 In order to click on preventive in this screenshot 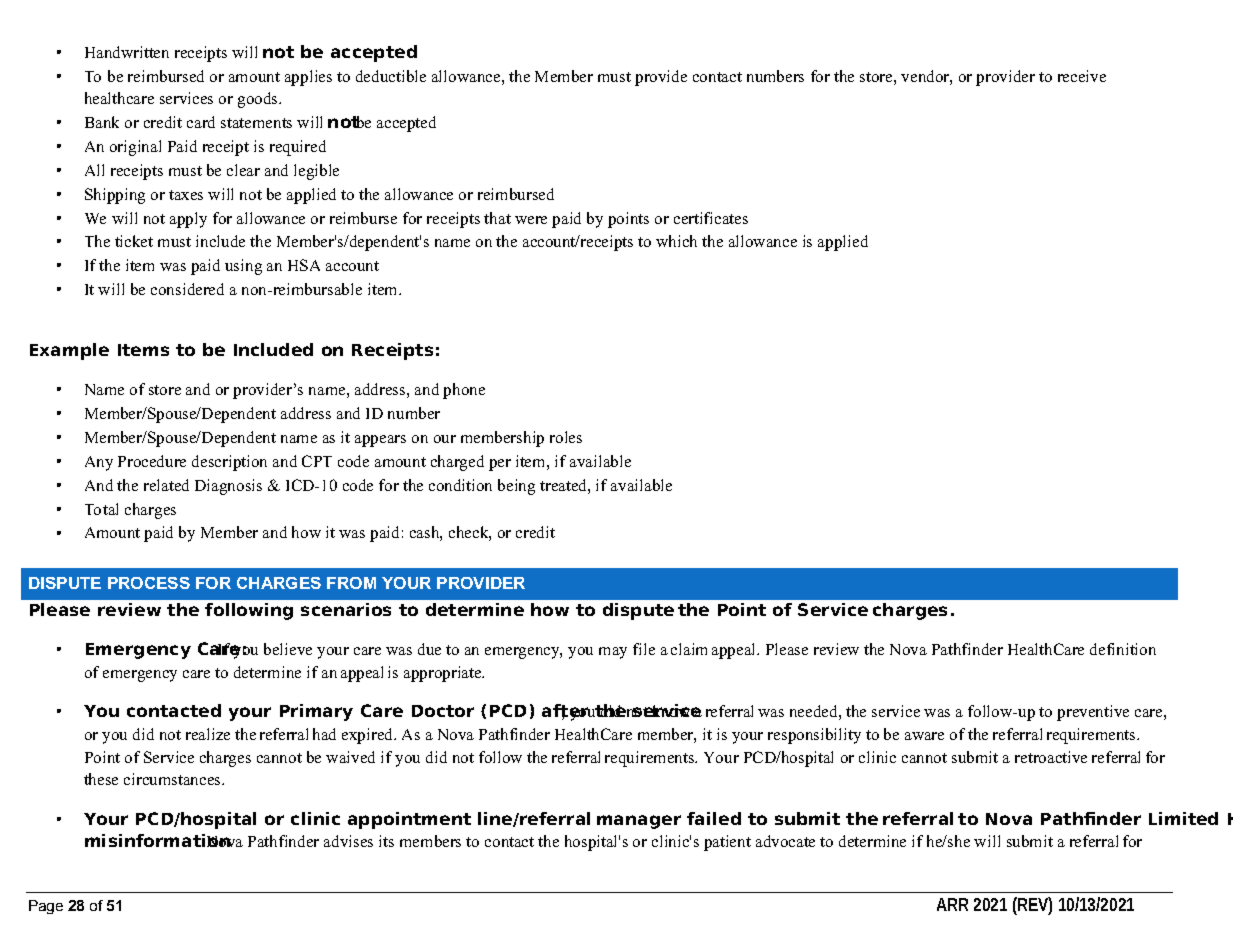, I will do `click(1093, 713)`.
